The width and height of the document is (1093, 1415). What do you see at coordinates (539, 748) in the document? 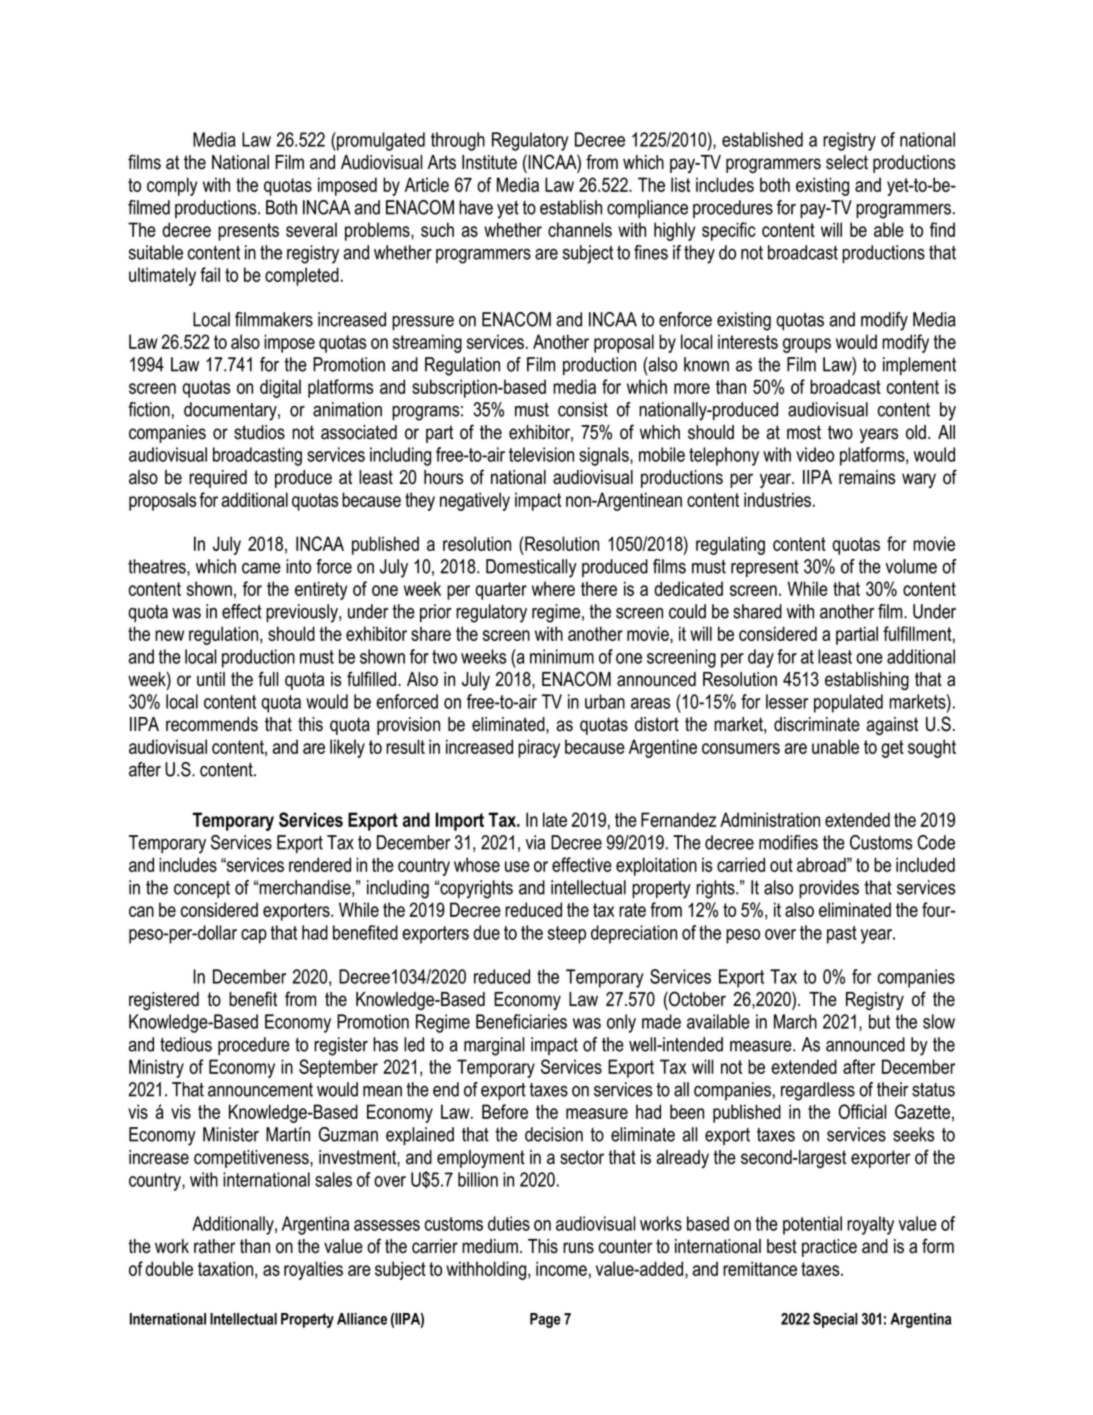
I see `piracy` at bounding box center [539, 748].
